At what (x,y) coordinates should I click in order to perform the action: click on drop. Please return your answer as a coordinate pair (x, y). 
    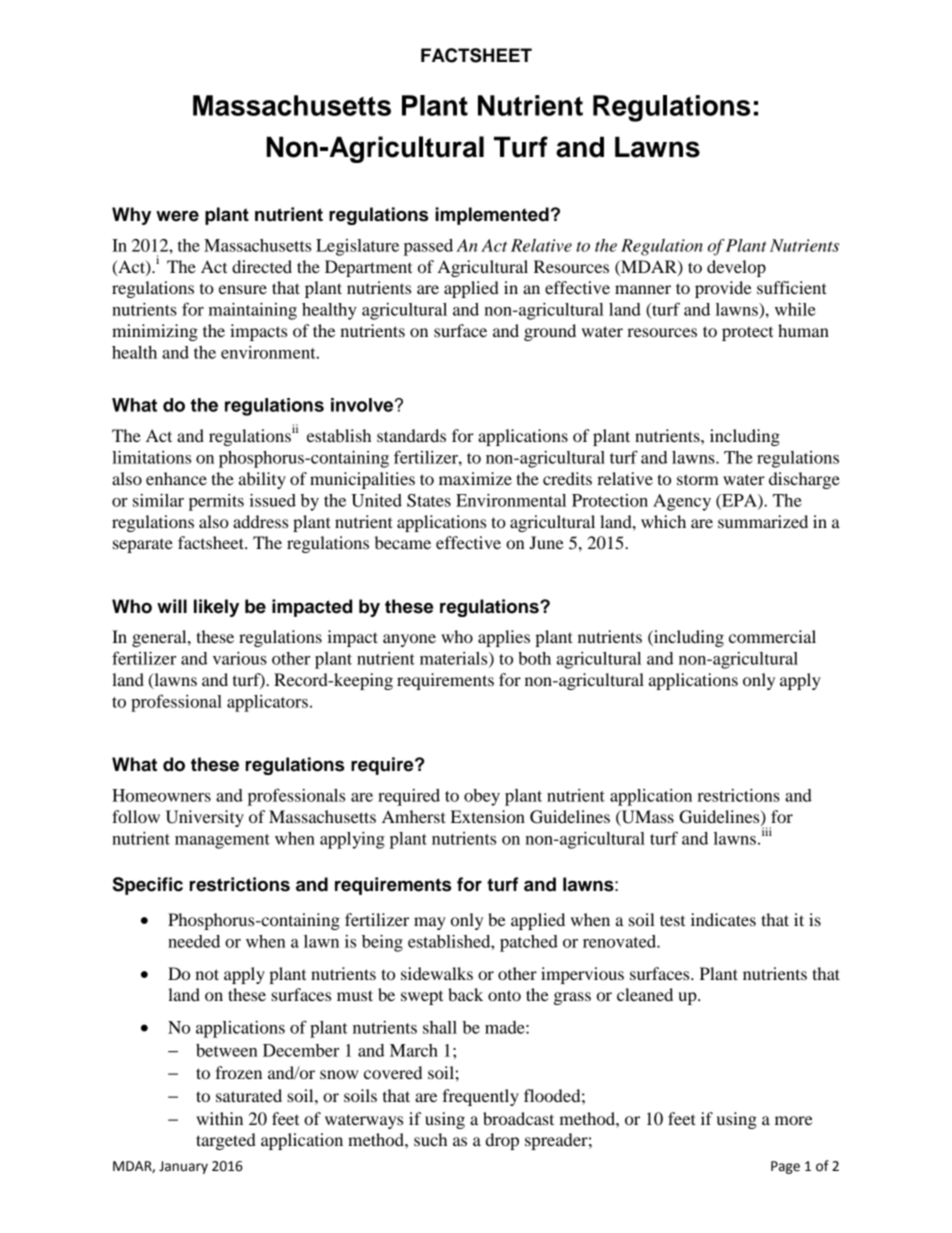
    Looking at the image, I should click on (502, 1141).
